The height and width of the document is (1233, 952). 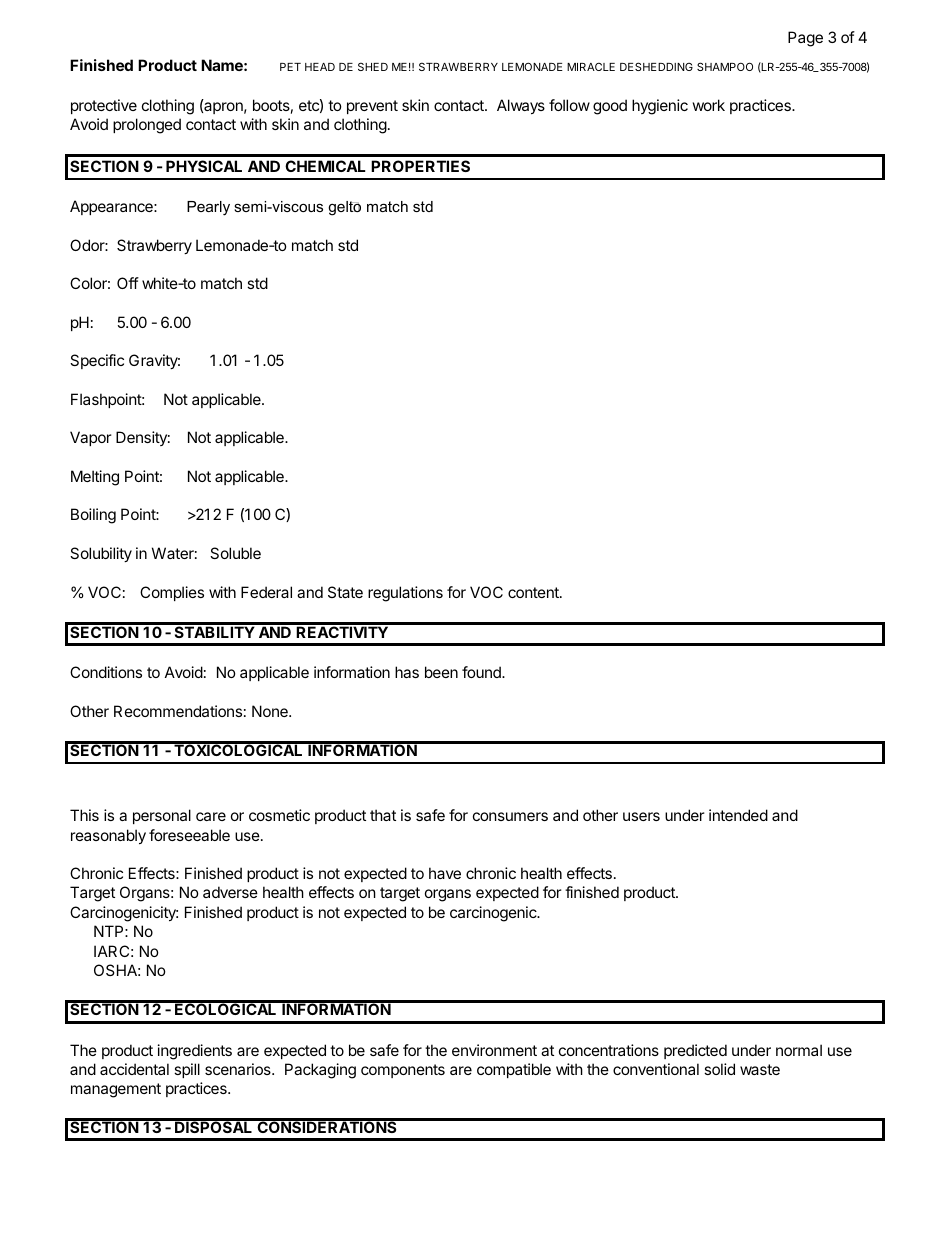 What do you see at coordinates (372, 107) in the document?
I see `prevent` at bounding box center [372, 107].
